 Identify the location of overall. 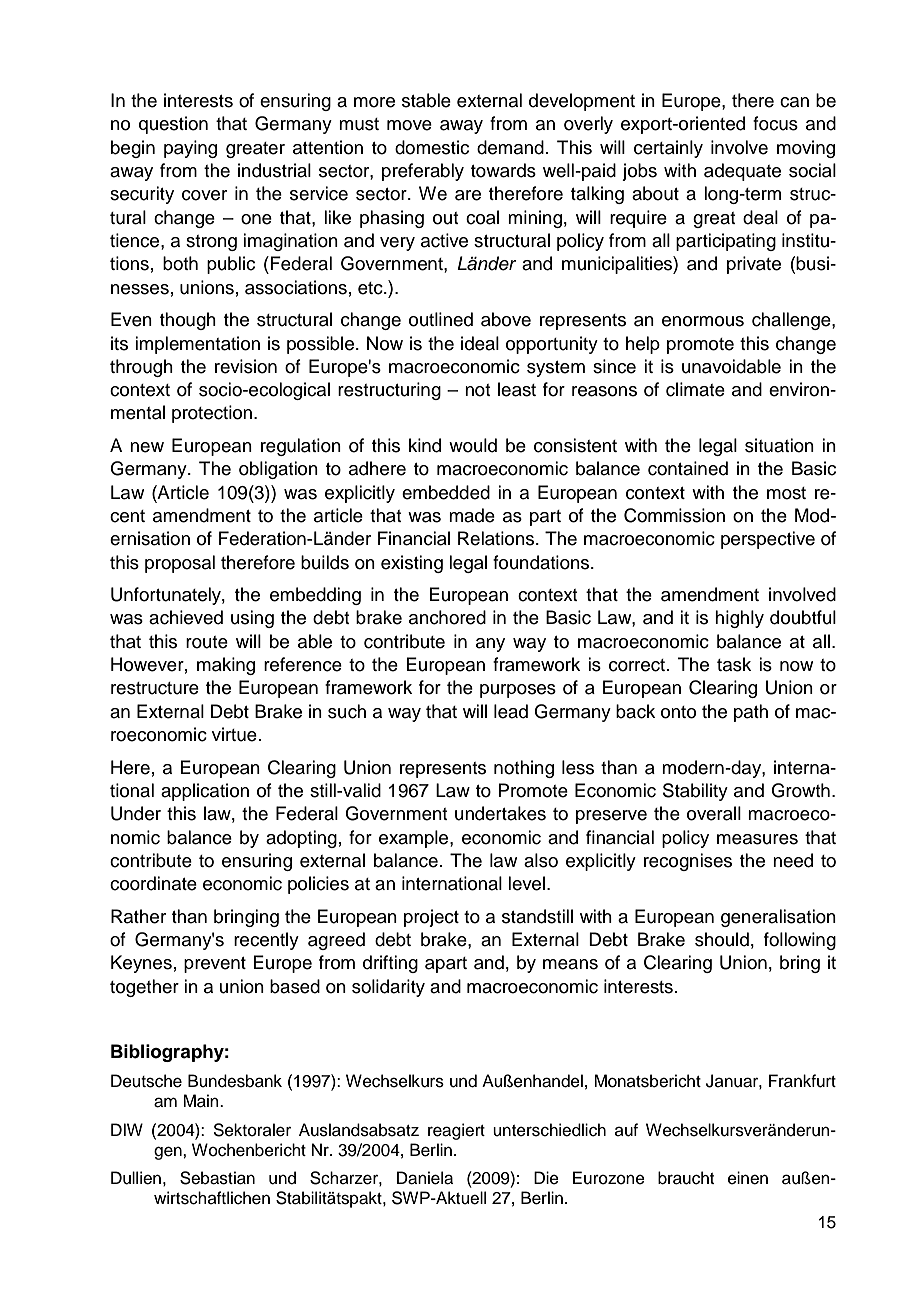
(714, 813).
